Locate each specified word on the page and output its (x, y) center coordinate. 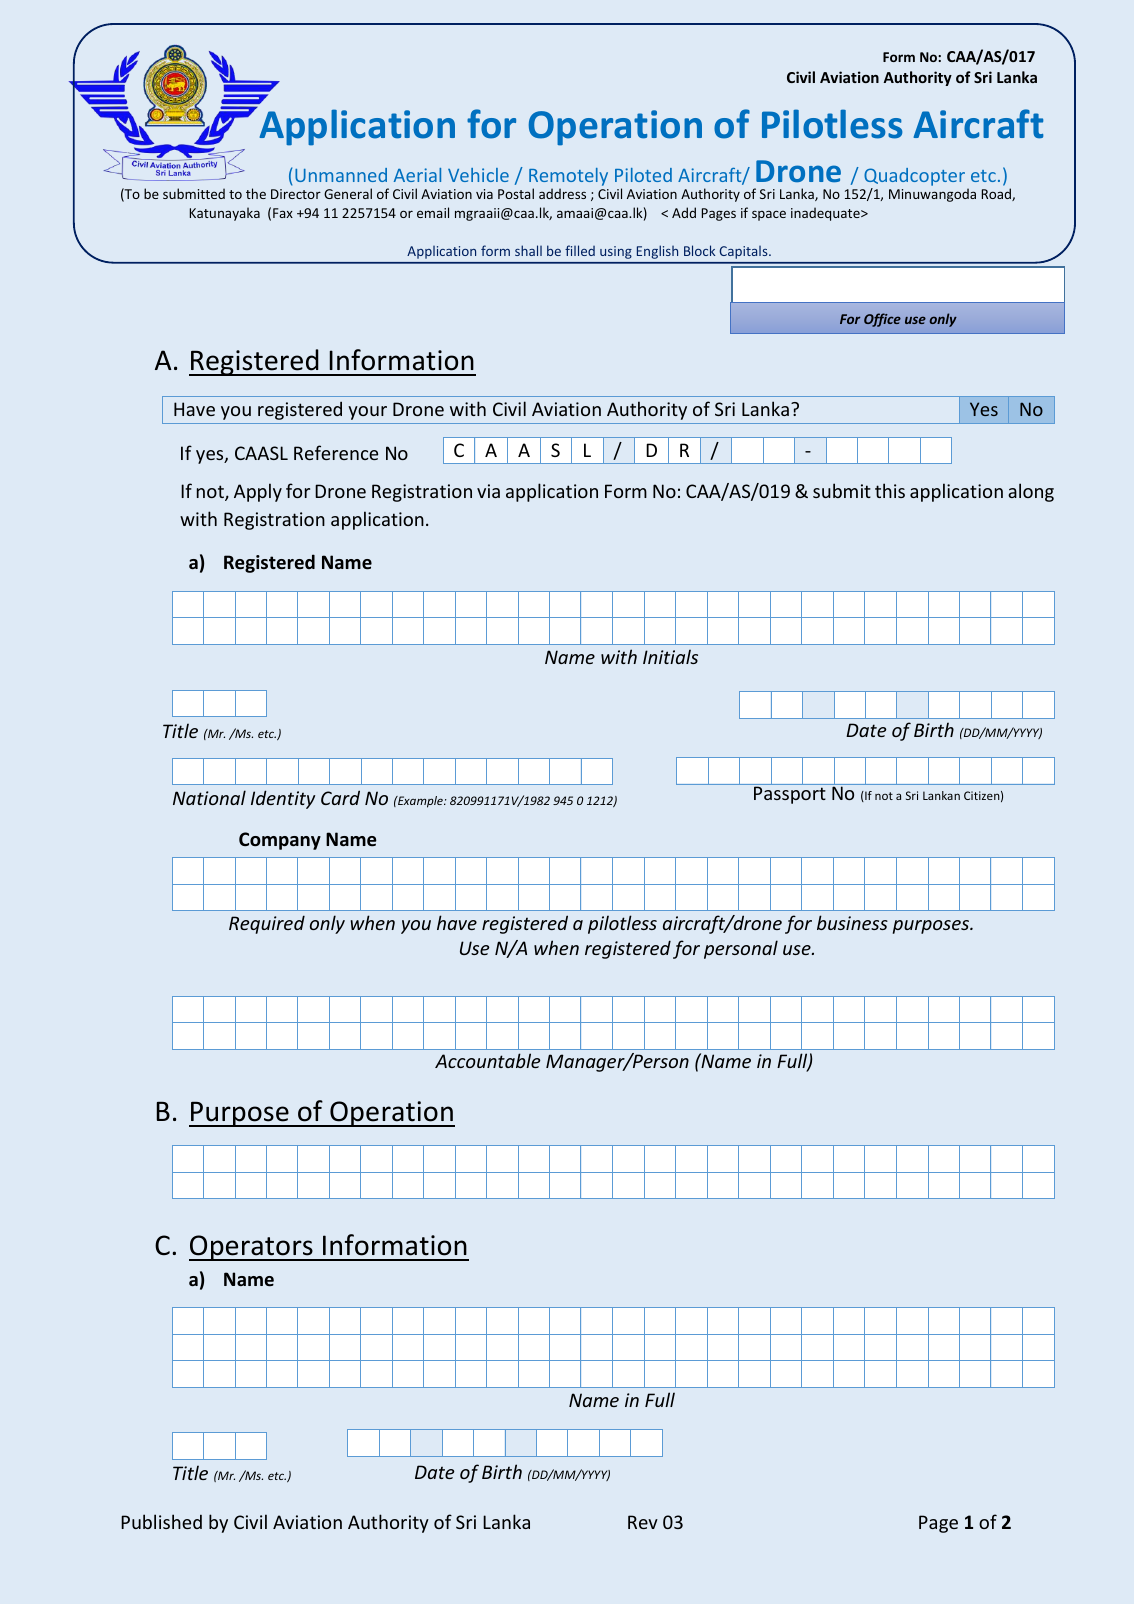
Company (280, 841)
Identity (283, 799)
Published (161, 1521)
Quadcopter (916, 178)
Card (340, 797)
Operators (252, 1248)
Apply (258, 492)
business (852, 922)
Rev (643, 1522)
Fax (283, 213)
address (562, 193)
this (890, 490)
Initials (670, 656)
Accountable (488, 1060)
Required (267, 924)
